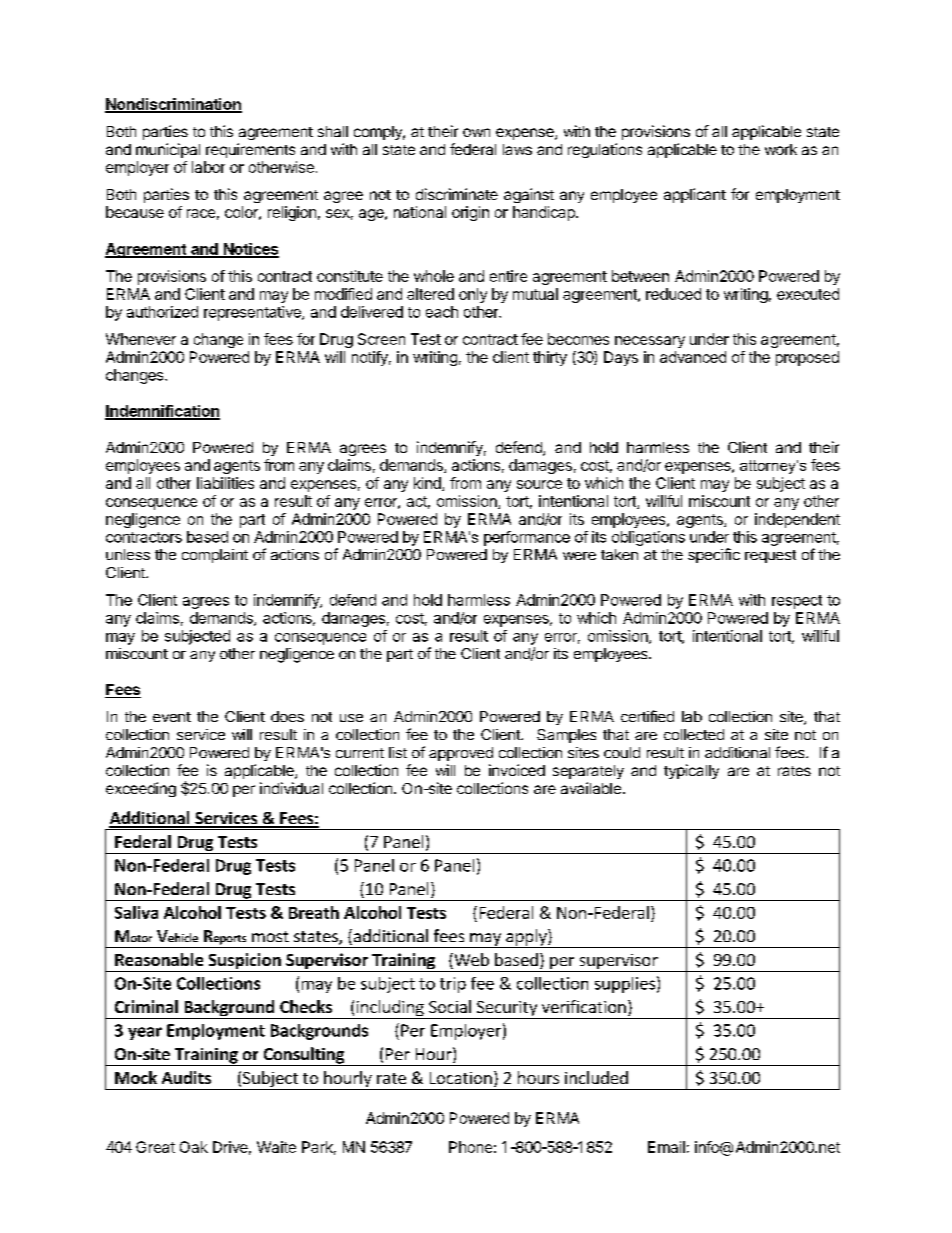  I want to click on performance, so click(527, 538).
